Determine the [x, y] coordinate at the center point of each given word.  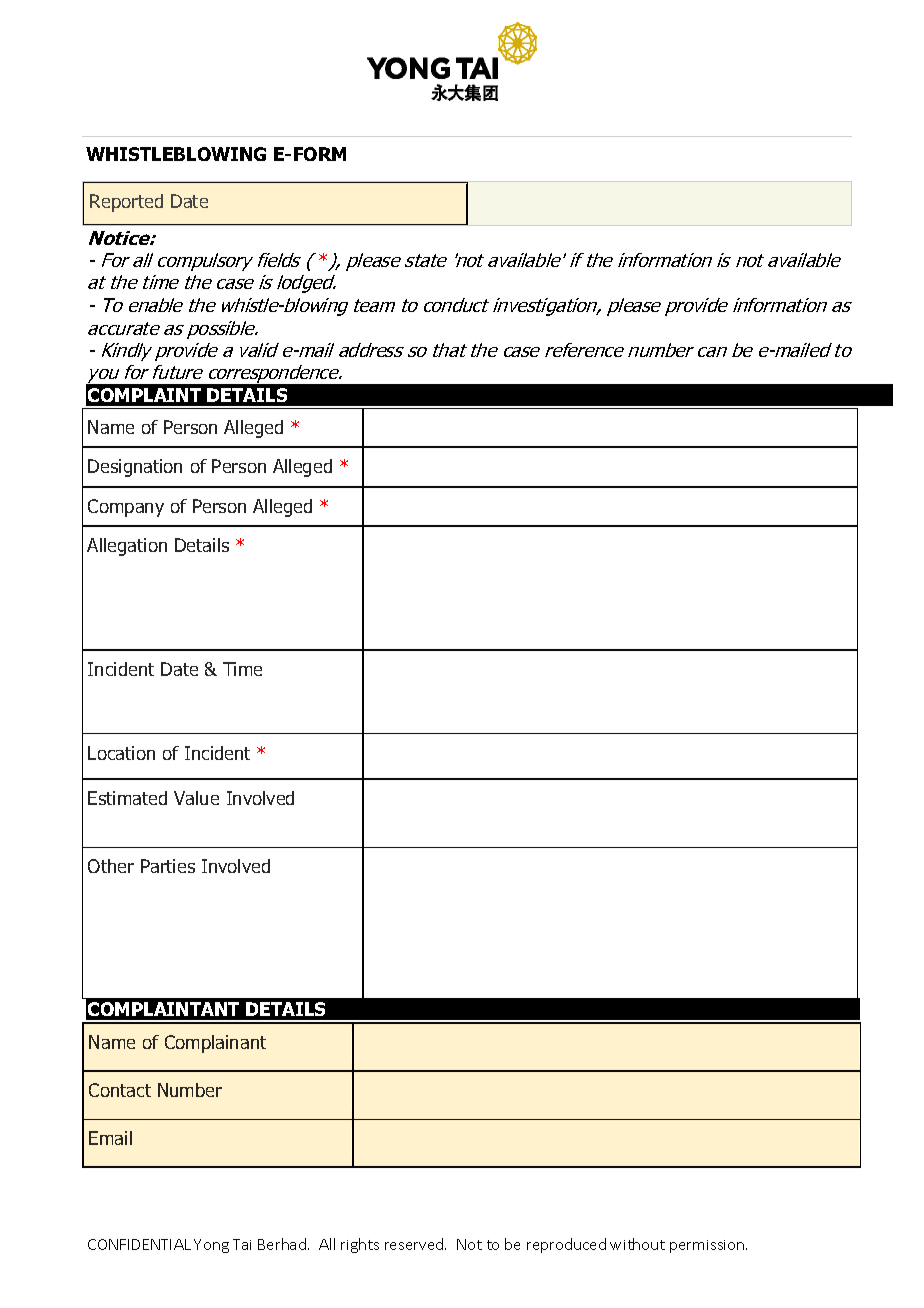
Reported [126, 203]
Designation [135, 468]
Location [121, 753]
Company [126, 508]
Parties [168, 866]
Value [196, 798]
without [637, 1244]
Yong [211, 1246]
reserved [415, 1244]
